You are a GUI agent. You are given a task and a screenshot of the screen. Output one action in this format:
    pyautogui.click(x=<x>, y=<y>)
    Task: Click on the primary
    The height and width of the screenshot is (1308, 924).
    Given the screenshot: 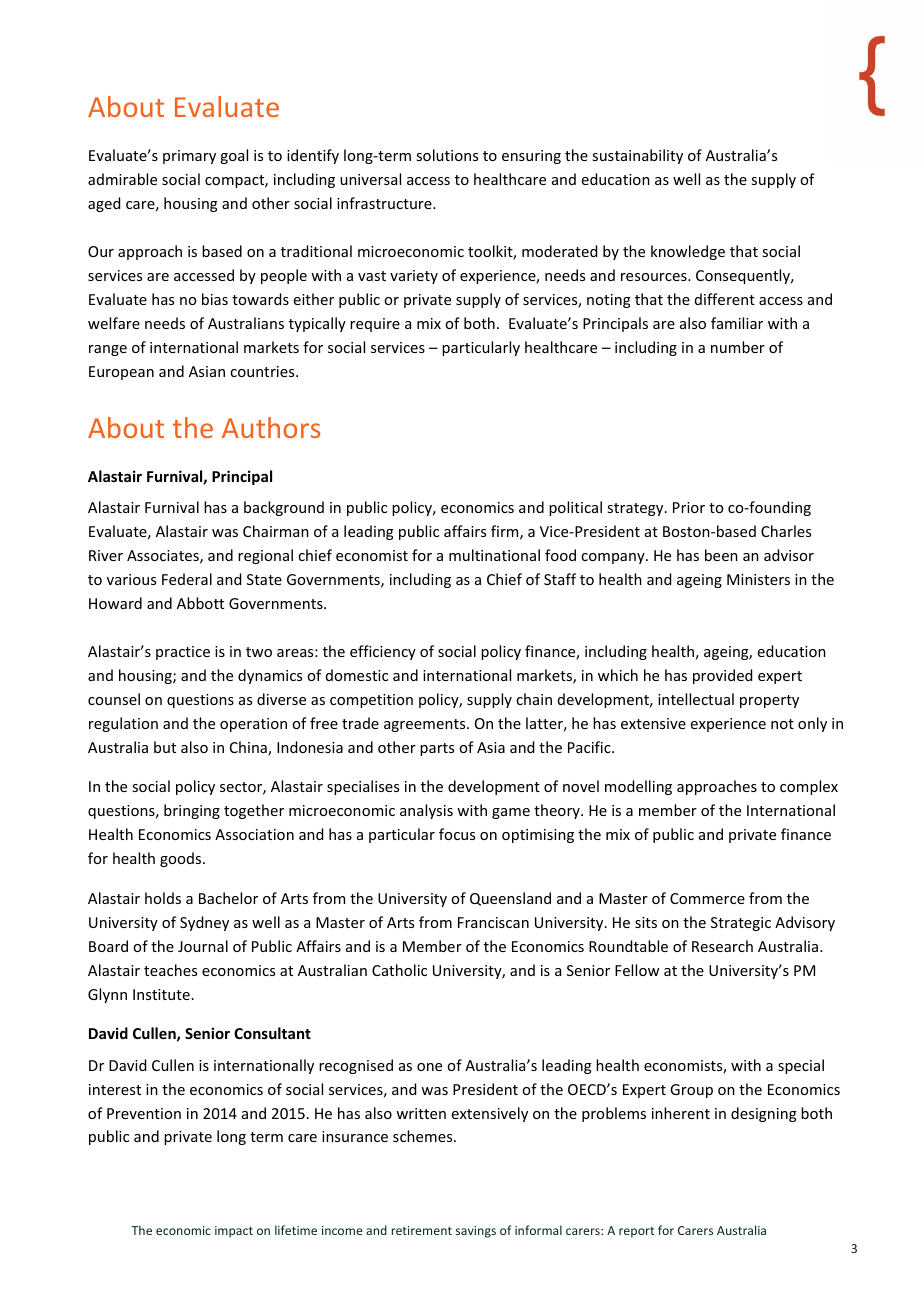 What is the action you would take?
    pyautogui.click(x=189, y=157)
